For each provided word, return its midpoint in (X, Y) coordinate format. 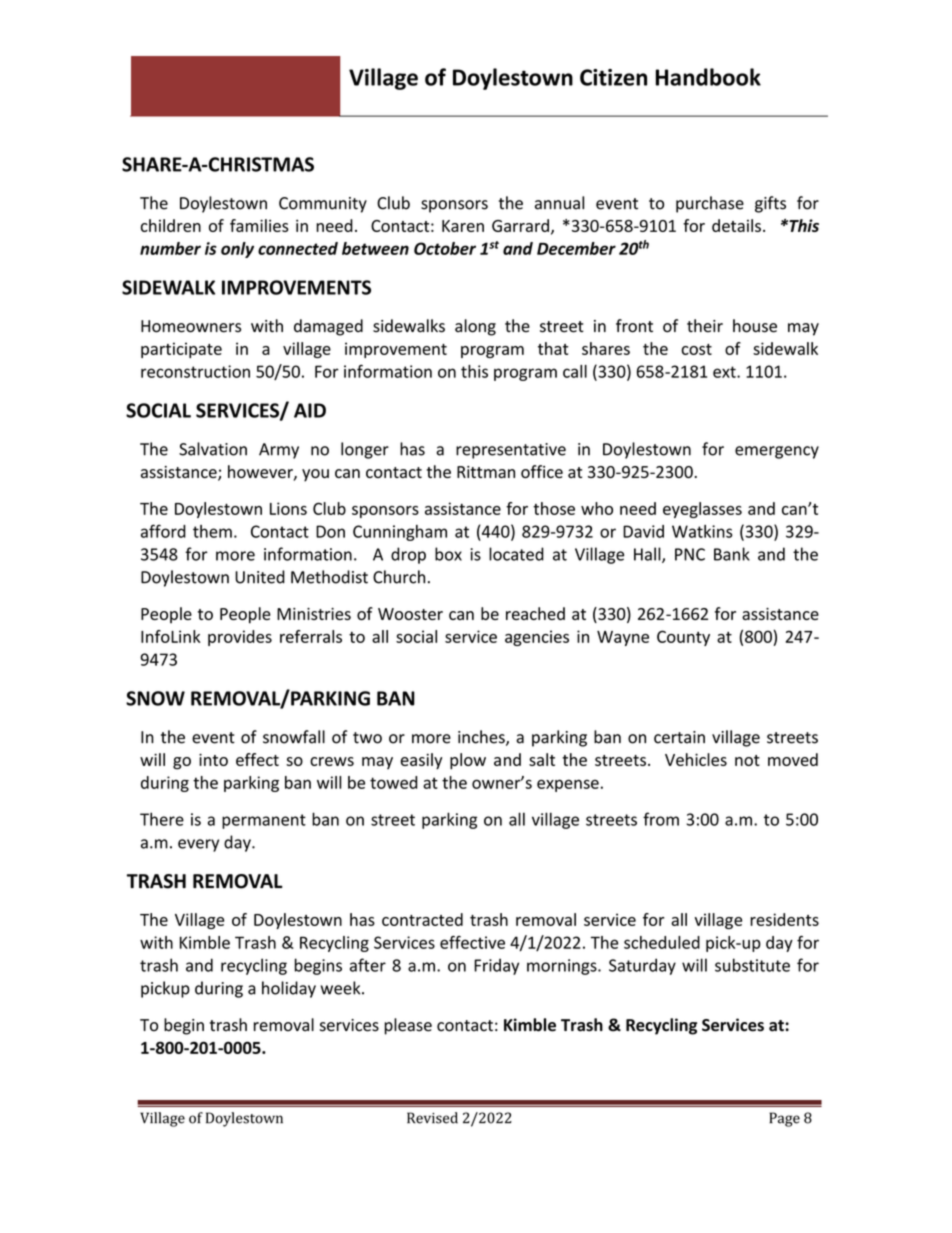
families (259, 225)
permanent (264, 821)
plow (468, 761)
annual (559, 203)
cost (696, 349)
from (661, 819)
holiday (289, 989)
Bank (732, 554)
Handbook (708, 77)
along (475, 327)
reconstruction (195, 371)
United (260, 577)
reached (535, 613)
